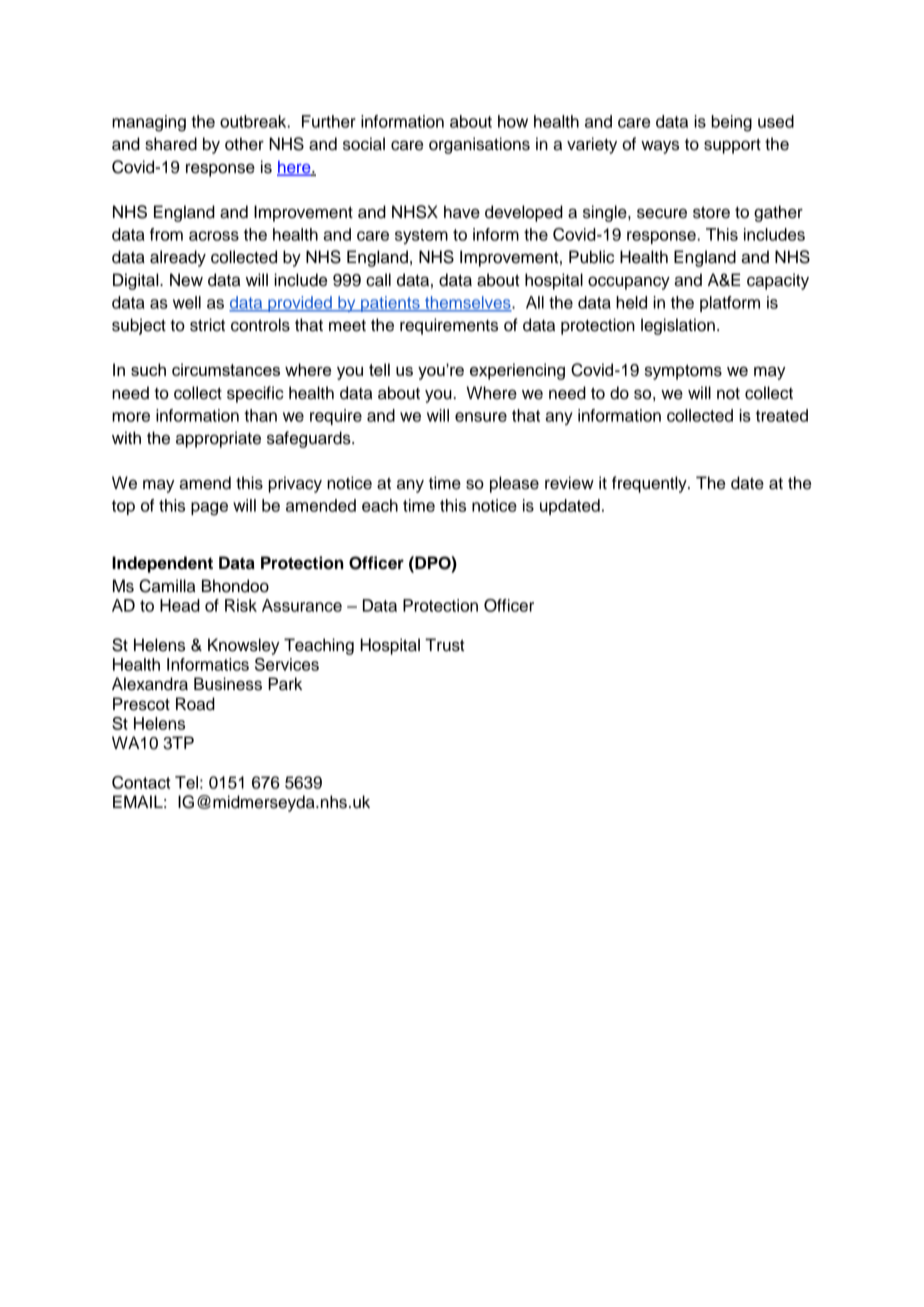 This image has height=1307, width=924. What do you see at coordinates (171, 144) in the image?
I see `shared` at bounding box center [171, 144].
